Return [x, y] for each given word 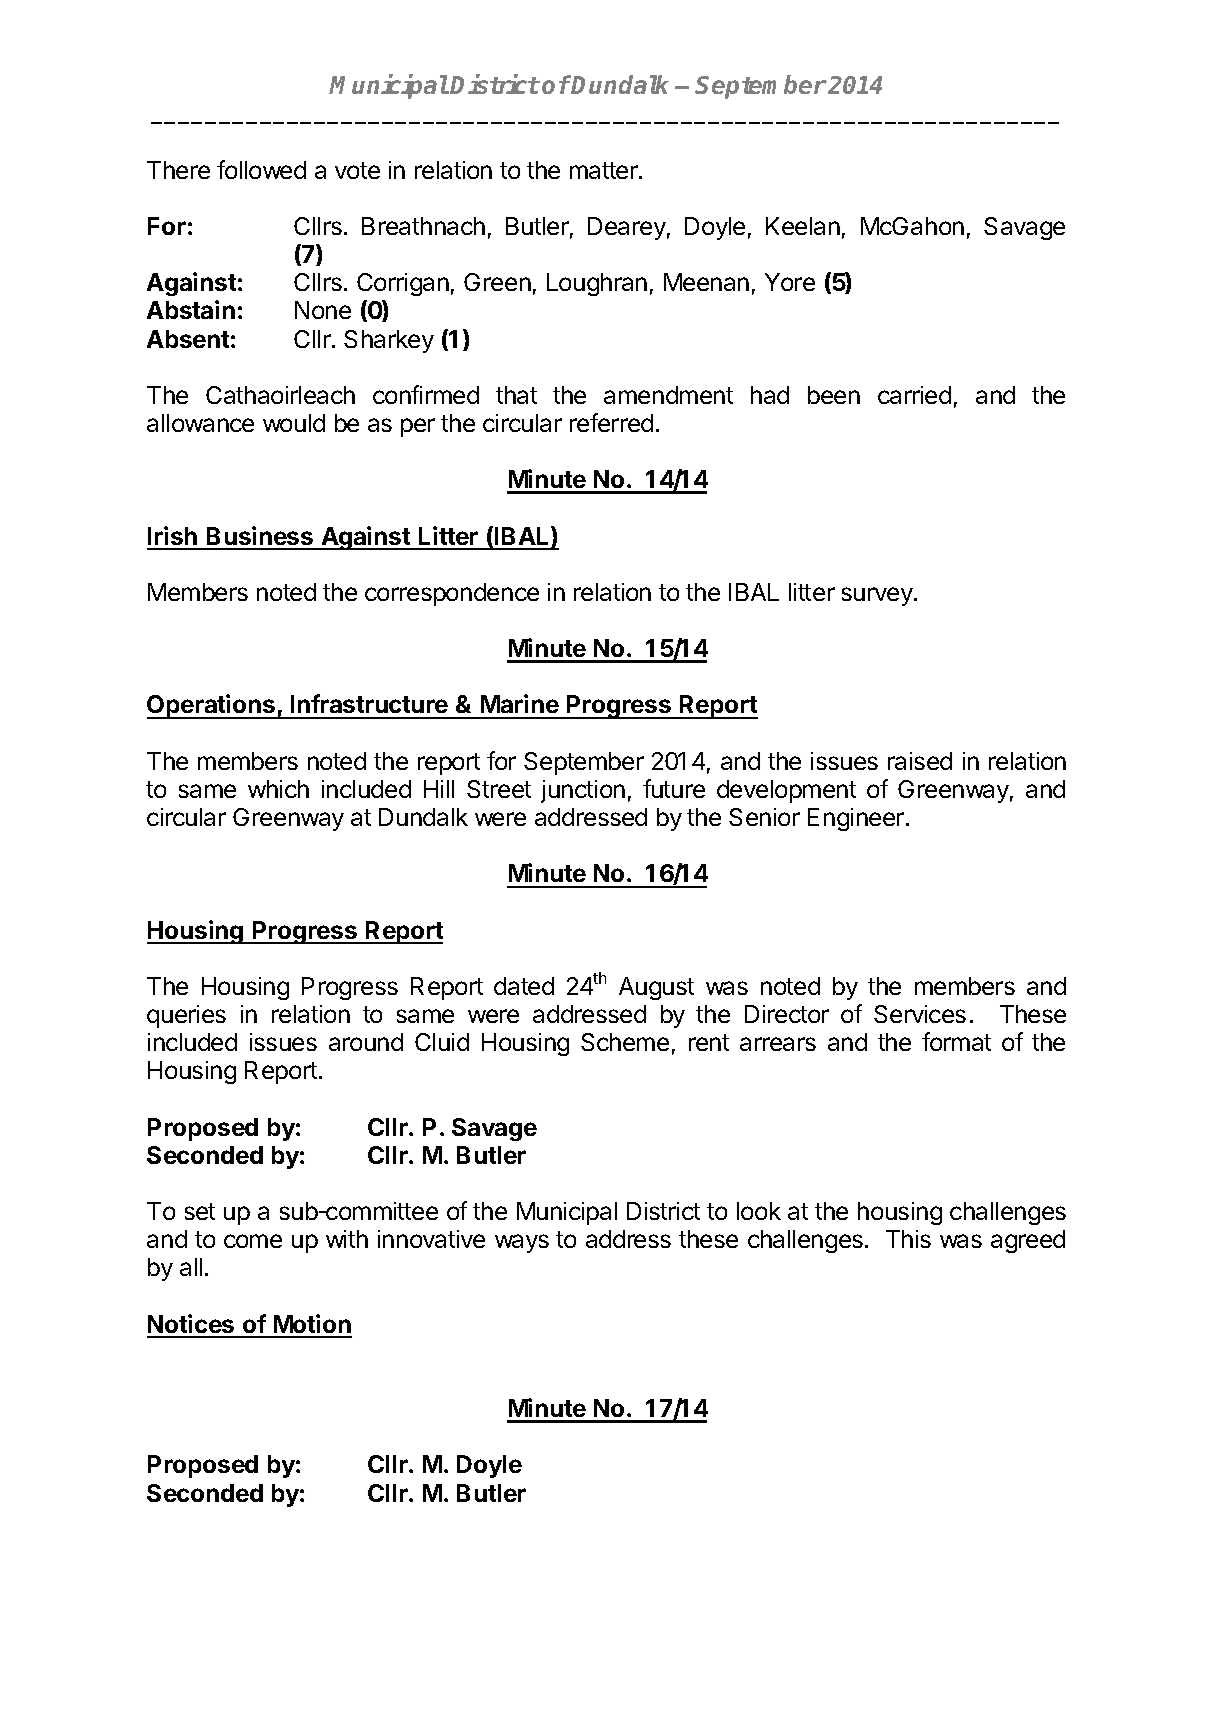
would [294, 423]
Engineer [856, 819]
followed [261, 169]
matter [605, 170]
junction [583, 791]
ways [522, 1243]
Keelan [803, 226]
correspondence [452, 594]
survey [878, 596]
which [278, 789]
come [253, 1241]
